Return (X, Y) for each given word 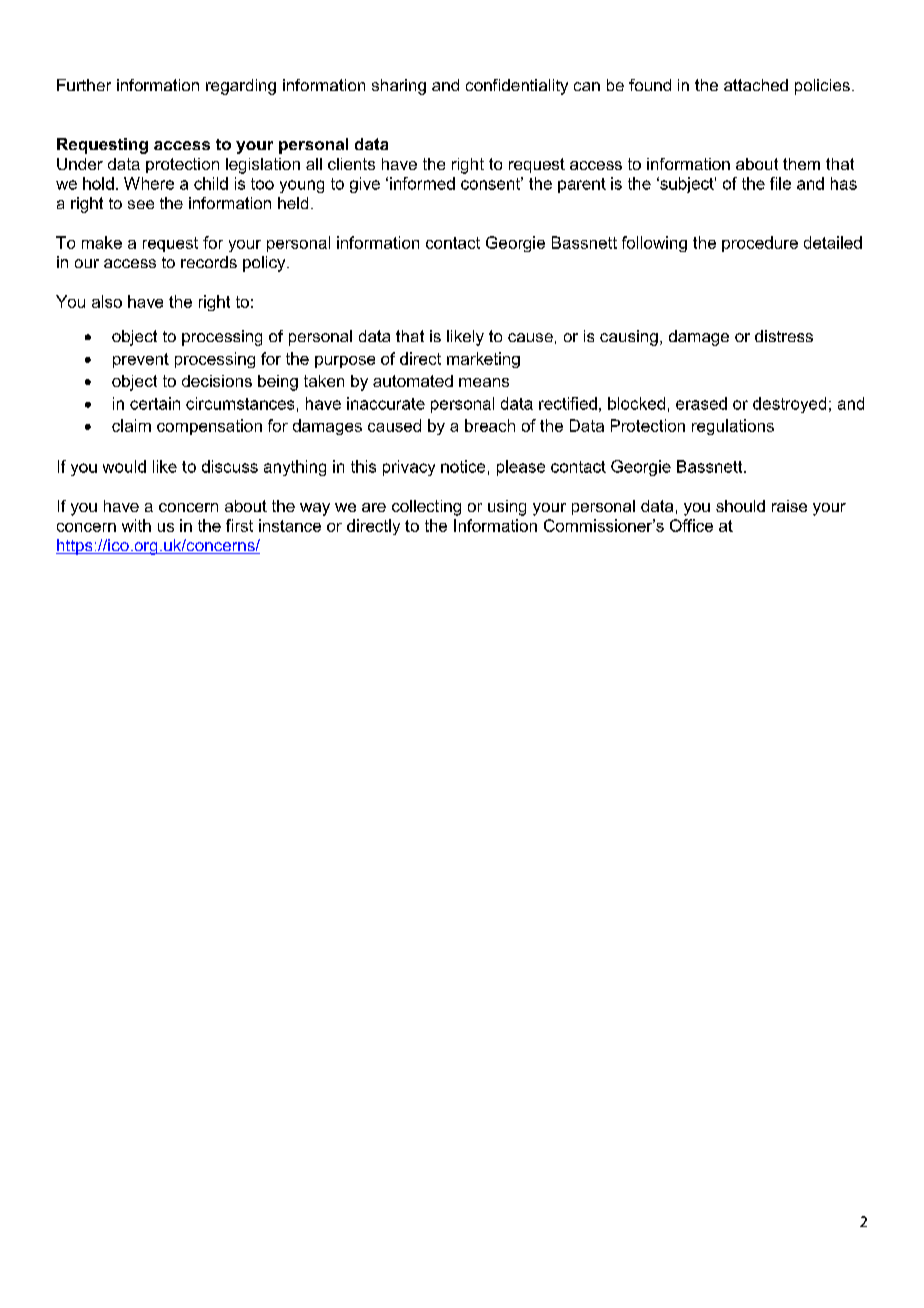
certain (155, 403)
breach (490, 425)
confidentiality (517, 87)
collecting (426, 508)
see (141, 204)
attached (756, 85)
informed (422, 183)
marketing (483, 360)
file (780, 183)
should (740, 506)
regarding (241, 87)
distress (784, 336)
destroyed (789, 405)
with (136, 525)
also (107, 301)
